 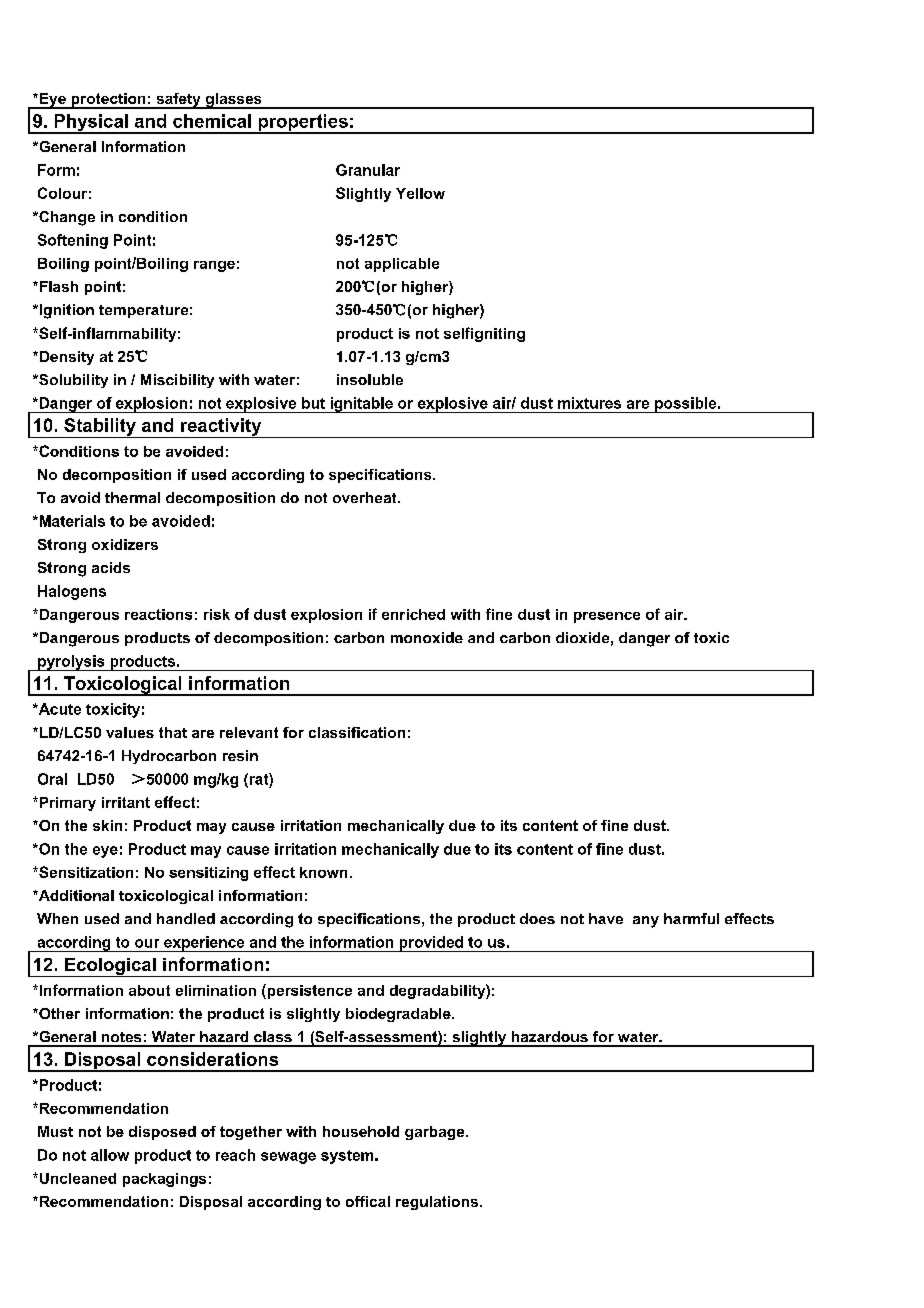 What do you see at coordinates (366, 497) in the screenshot?
I see `overheat` at bounding box center [366, 497].
